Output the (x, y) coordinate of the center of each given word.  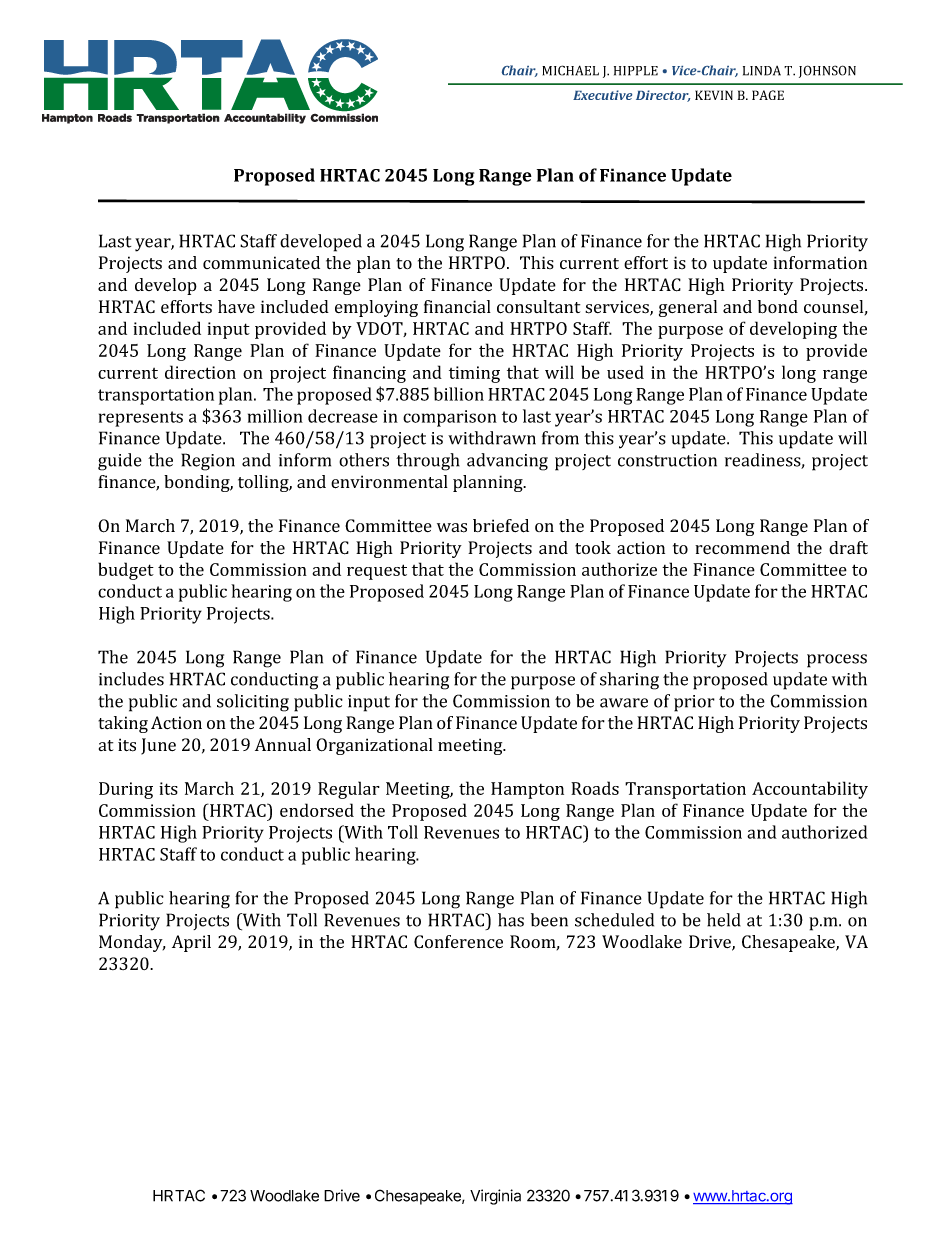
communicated (261, 263)
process (837, 661)
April (191, 943)
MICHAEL (570, 70)
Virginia (495, 1197)
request (377, 572)
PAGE (768, 95)
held (724, 920)
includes (131, 679)
